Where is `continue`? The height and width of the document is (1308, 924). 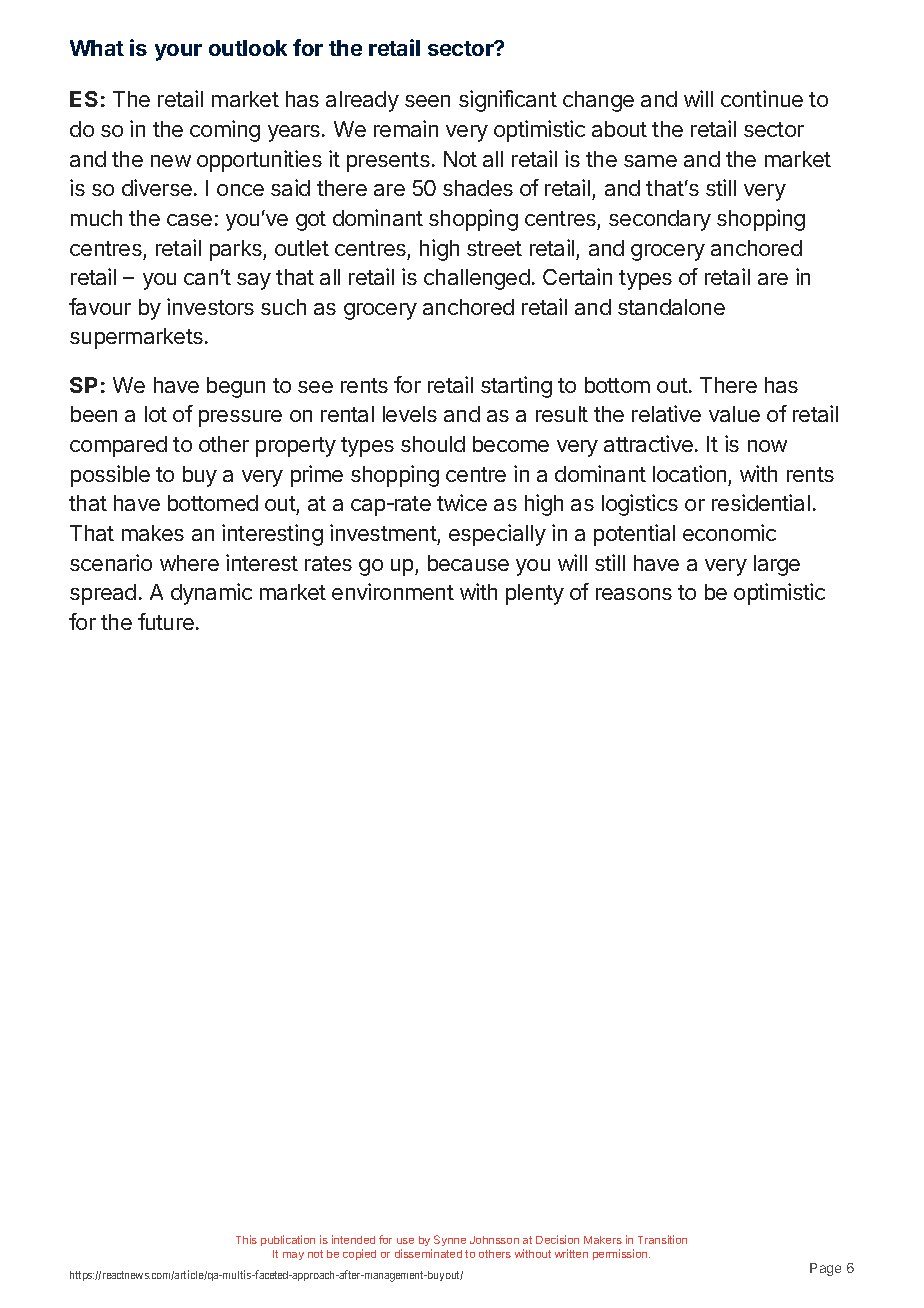
continue is located at coordinates (762, 98).
